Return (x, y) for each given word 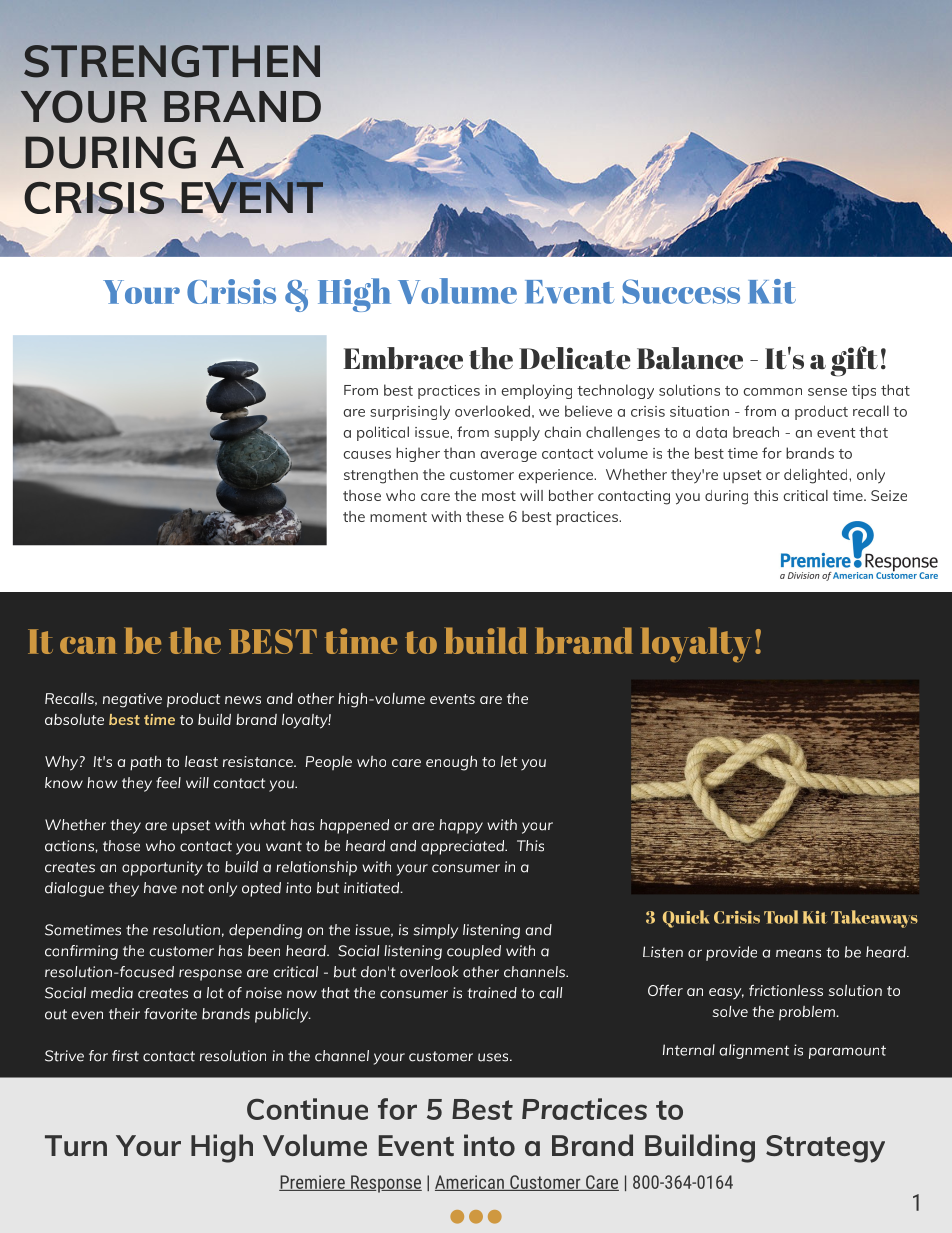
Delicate (575, 358)
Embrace (403, 358)
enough (451, 763)
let (509, 761)
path (145, 763)
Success (681, 291)
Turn (76, 1145)
